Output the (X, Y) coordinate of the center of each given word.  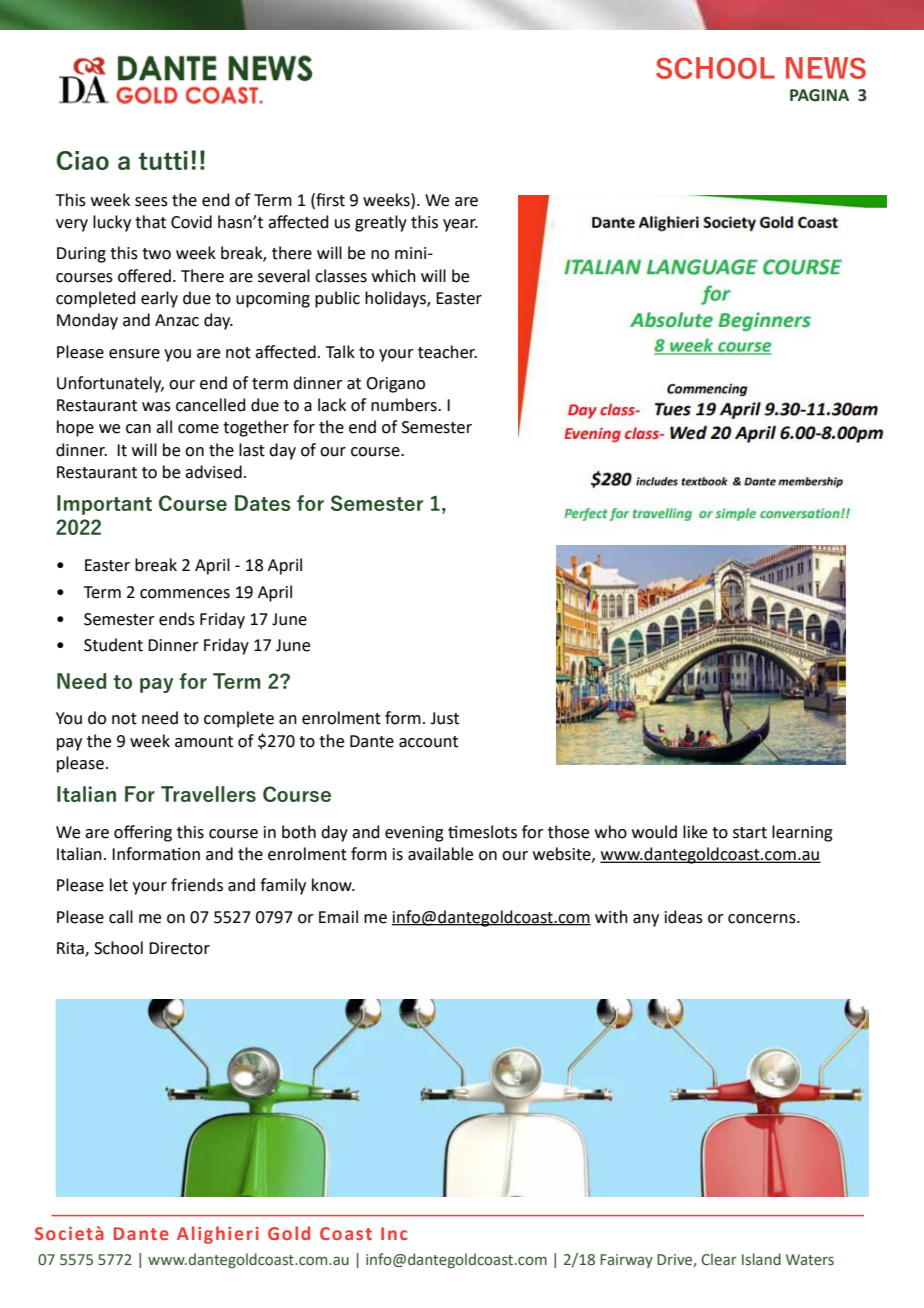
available (440, 854)
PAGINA (819, 95)
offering (143, 833)
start (750, 833)
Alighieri (218, 1235)
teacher (447, 352)
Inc (394, 1233)
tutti (163, 160)
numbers (405, 405)
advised (213, 472)
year (460, 225)
